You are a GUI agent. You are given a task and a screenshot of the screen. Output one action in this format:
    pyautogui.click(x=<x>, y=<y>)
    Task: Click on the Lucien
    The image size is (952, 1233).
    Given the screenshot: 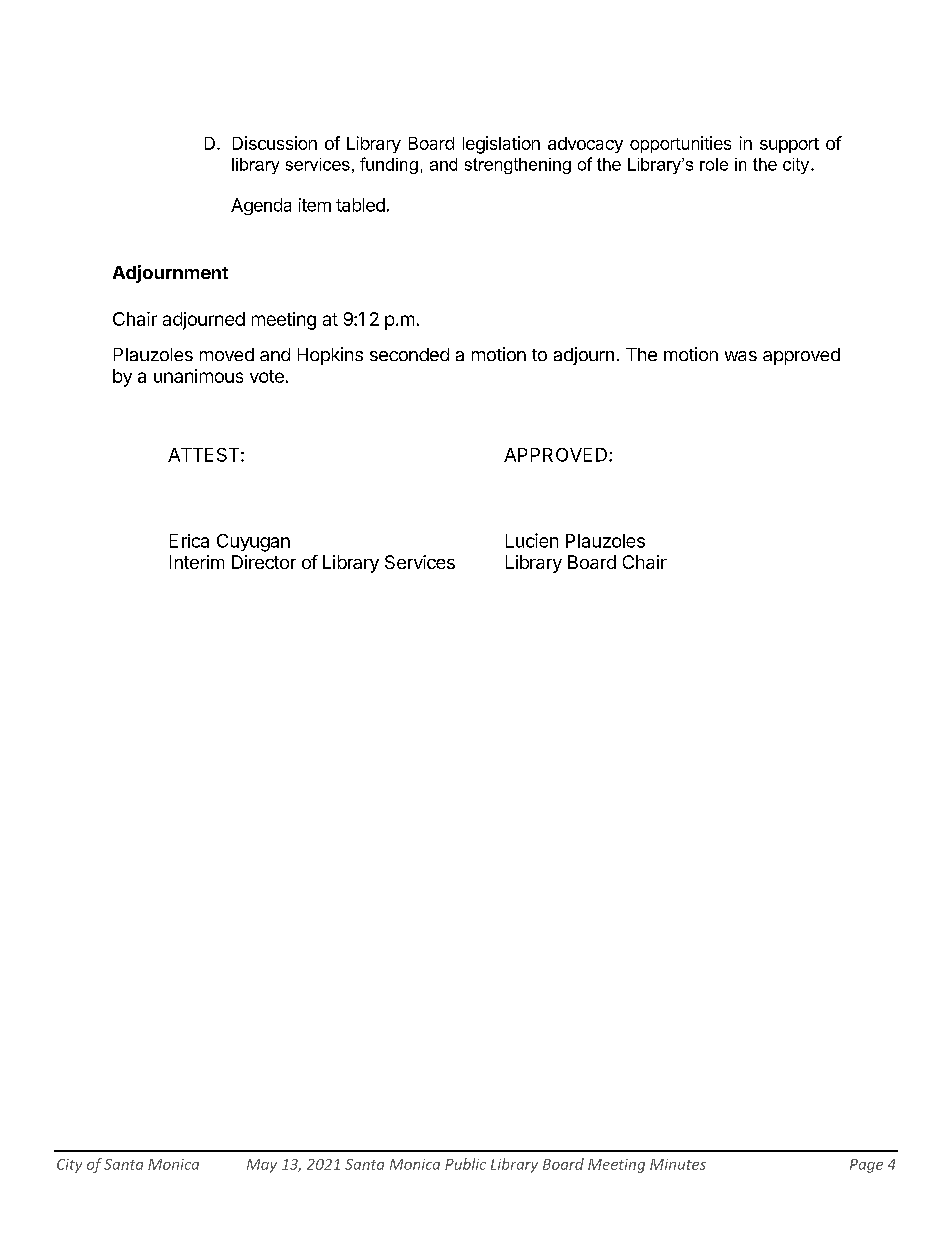 What is the action you would take?
    pyautogui.click(x=532, y=540)
